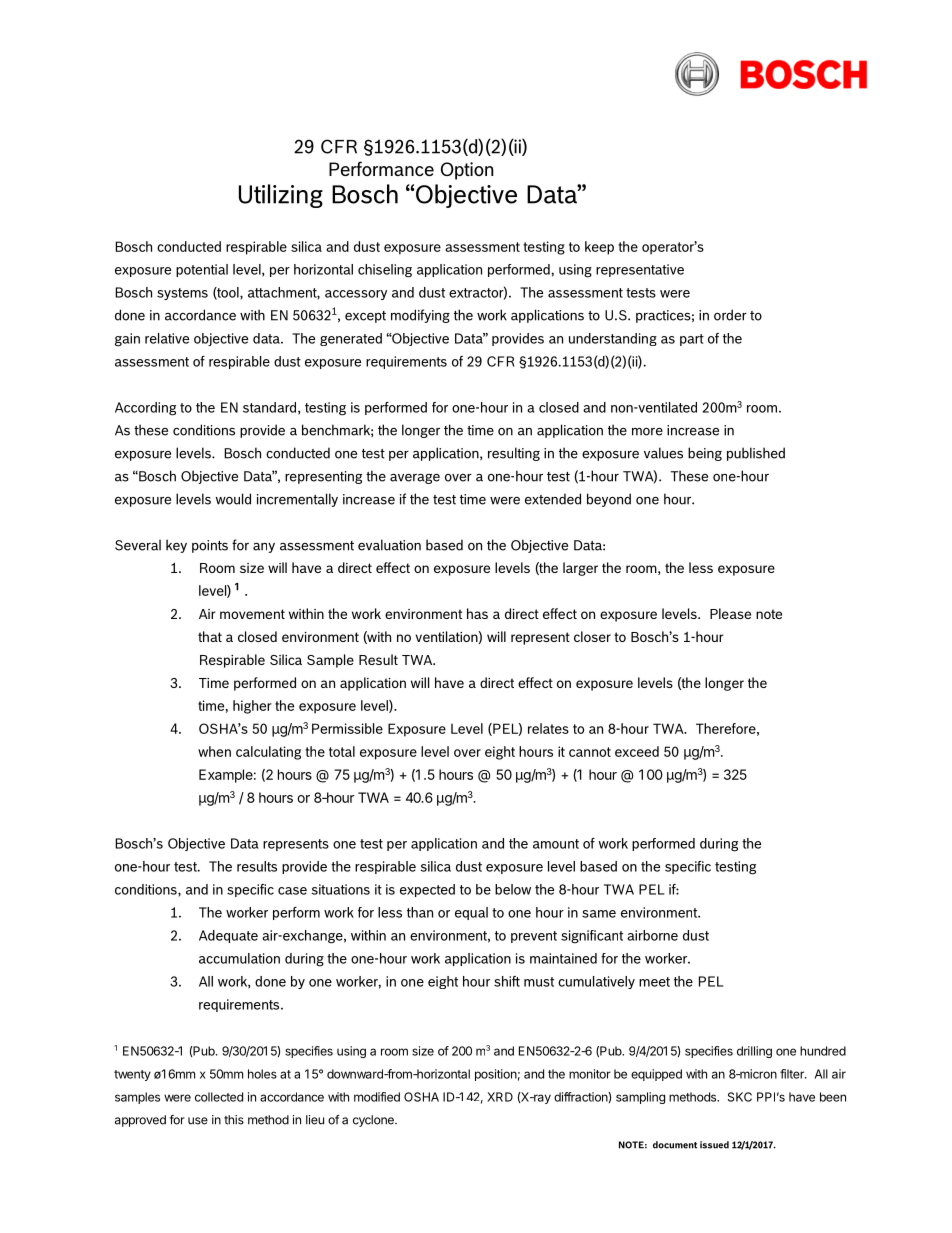 This document has width=952, height=1233. I want to click on keep, so click(599, 248).
